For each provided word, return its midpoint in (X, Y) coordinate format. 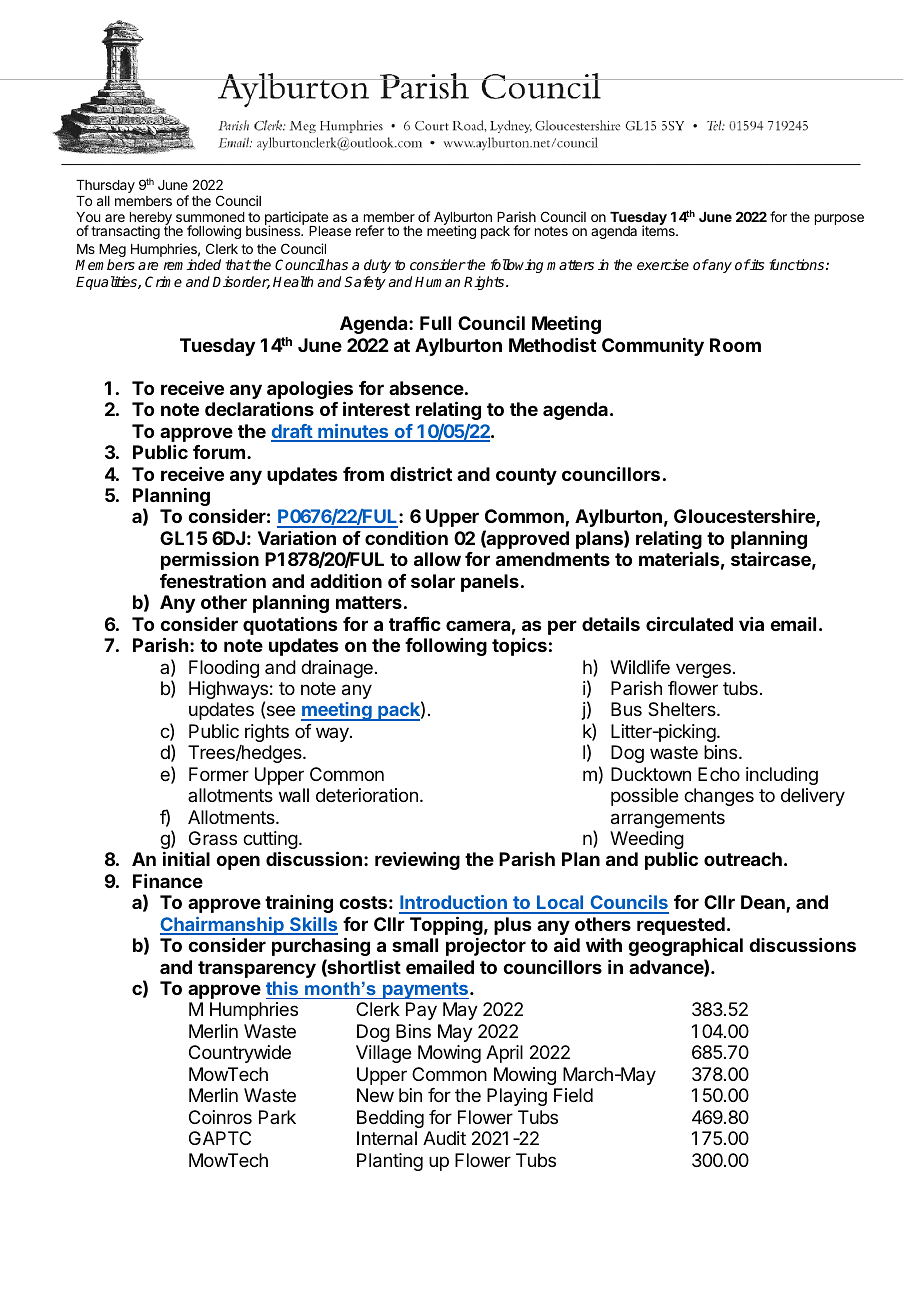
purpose (839, 219)
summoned (210, 217)
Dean (764, 903)
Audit (444, 1138)
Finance (168, 881)
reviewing (417, 861)
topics (519, 647)
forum (219, 452)
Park (277, 1117)
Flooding (224, 669)
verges (703, 670)
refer (370, 230)
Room (735, 345)
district (421, 474)
